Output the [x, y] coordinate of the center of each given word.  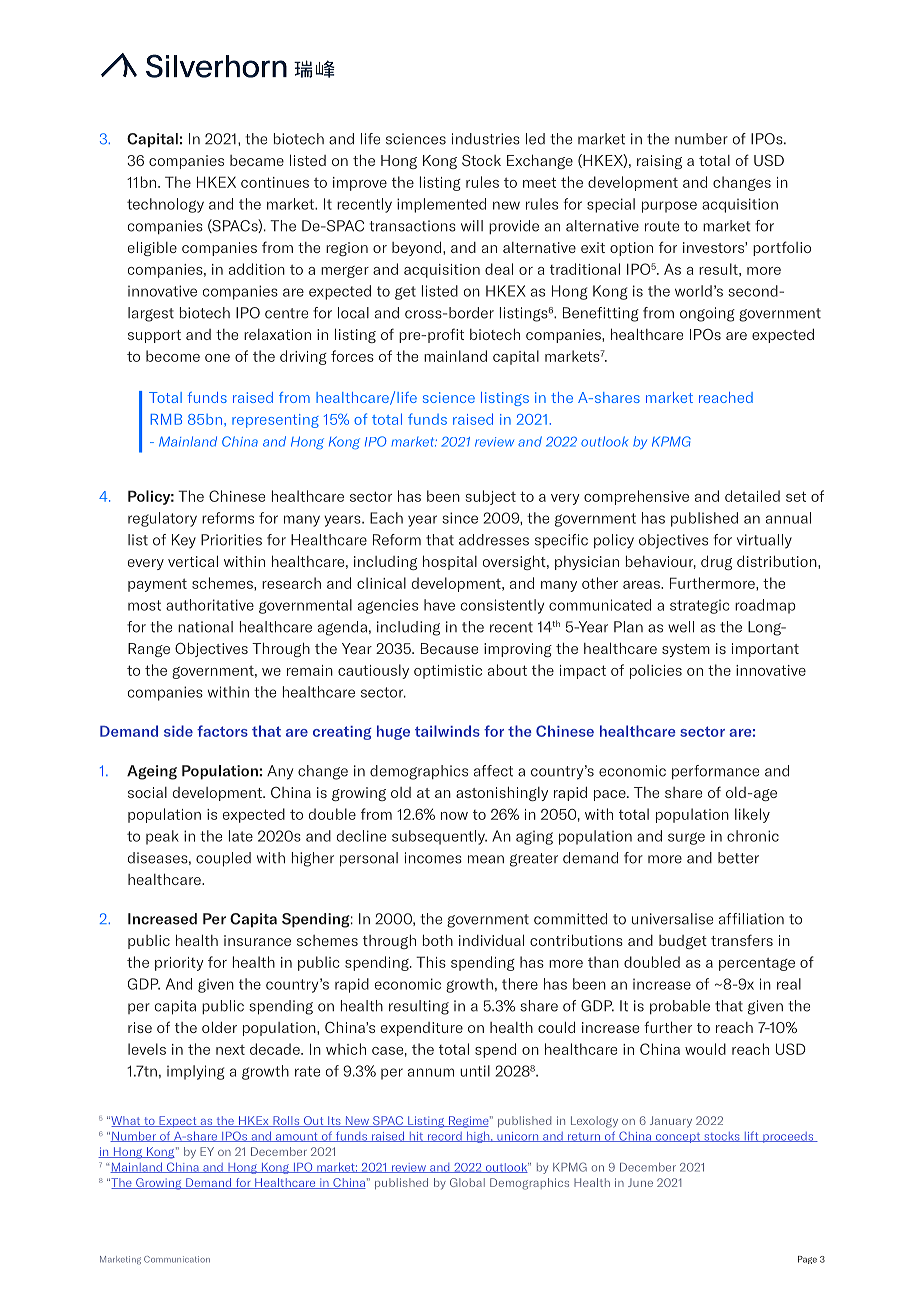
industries [486, 139]
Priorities [231, 540]
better [738, 858]
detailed [752, 496]
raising [659, 162]
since [460, 518]
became [257, 160]
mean [486, 859]
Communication [177, 1259]
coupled [223, 859]
